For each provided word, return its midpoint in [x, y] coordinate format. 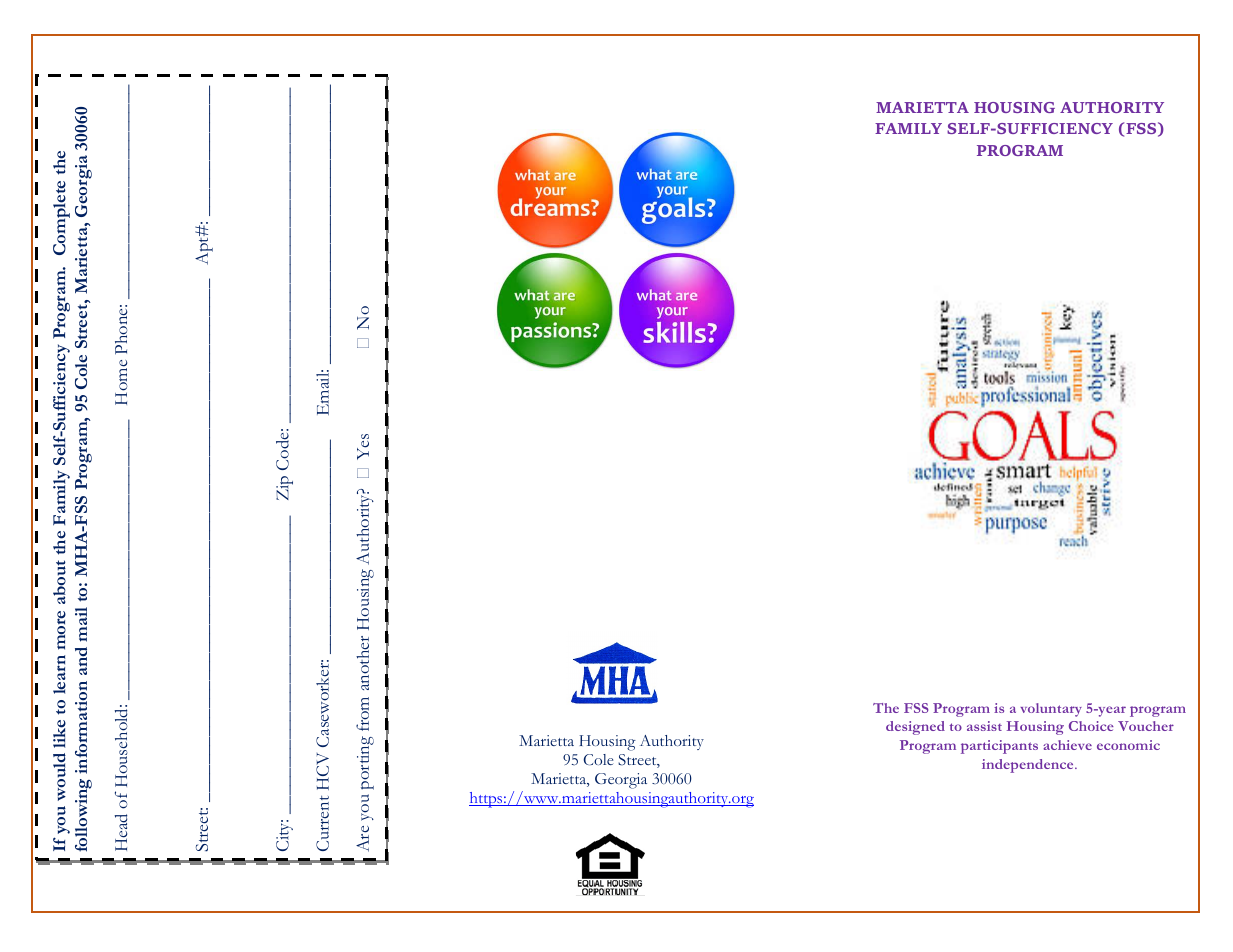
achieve [1067, 745]
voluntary [1051, 710]
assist [984, 726]
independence [1029, 766]
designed [915, 728]
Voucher [1146, 726]
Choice [1091, 726]
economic [1128, 745]
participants [999, 747]
